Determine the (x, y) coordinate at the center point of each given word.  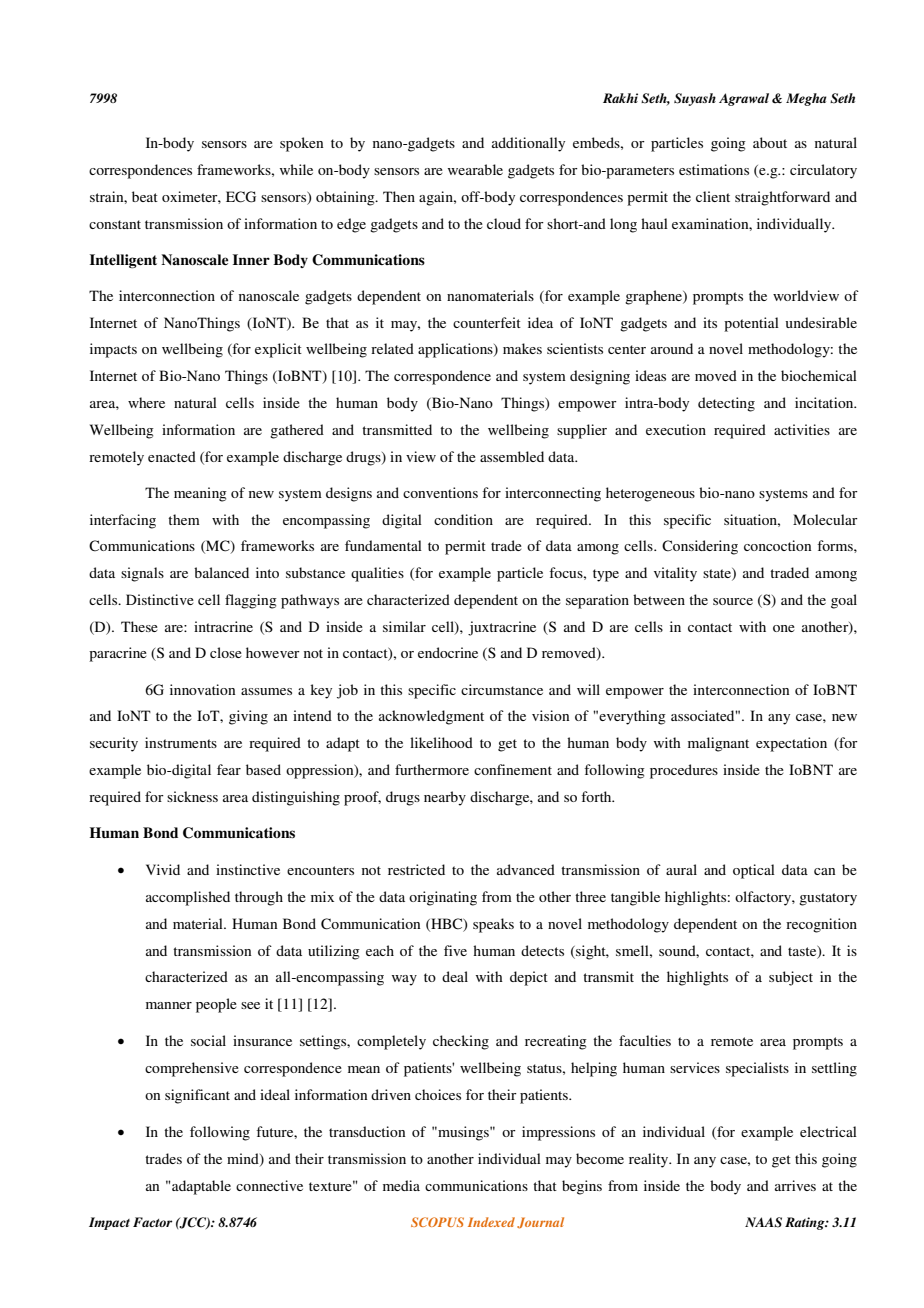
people (216, 1005)
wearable (475, 169)
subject (791, 978)
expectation (791, 744)
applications (456, 350)
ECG (241, 197)
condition (463, 519)
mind (244, 1160)
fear (229, 769)
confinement (513, 769)
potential (751, 324)
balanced (221, 572)
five (455, 950)
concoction (777, 545)
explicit (278, 350)
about (770, 142)
